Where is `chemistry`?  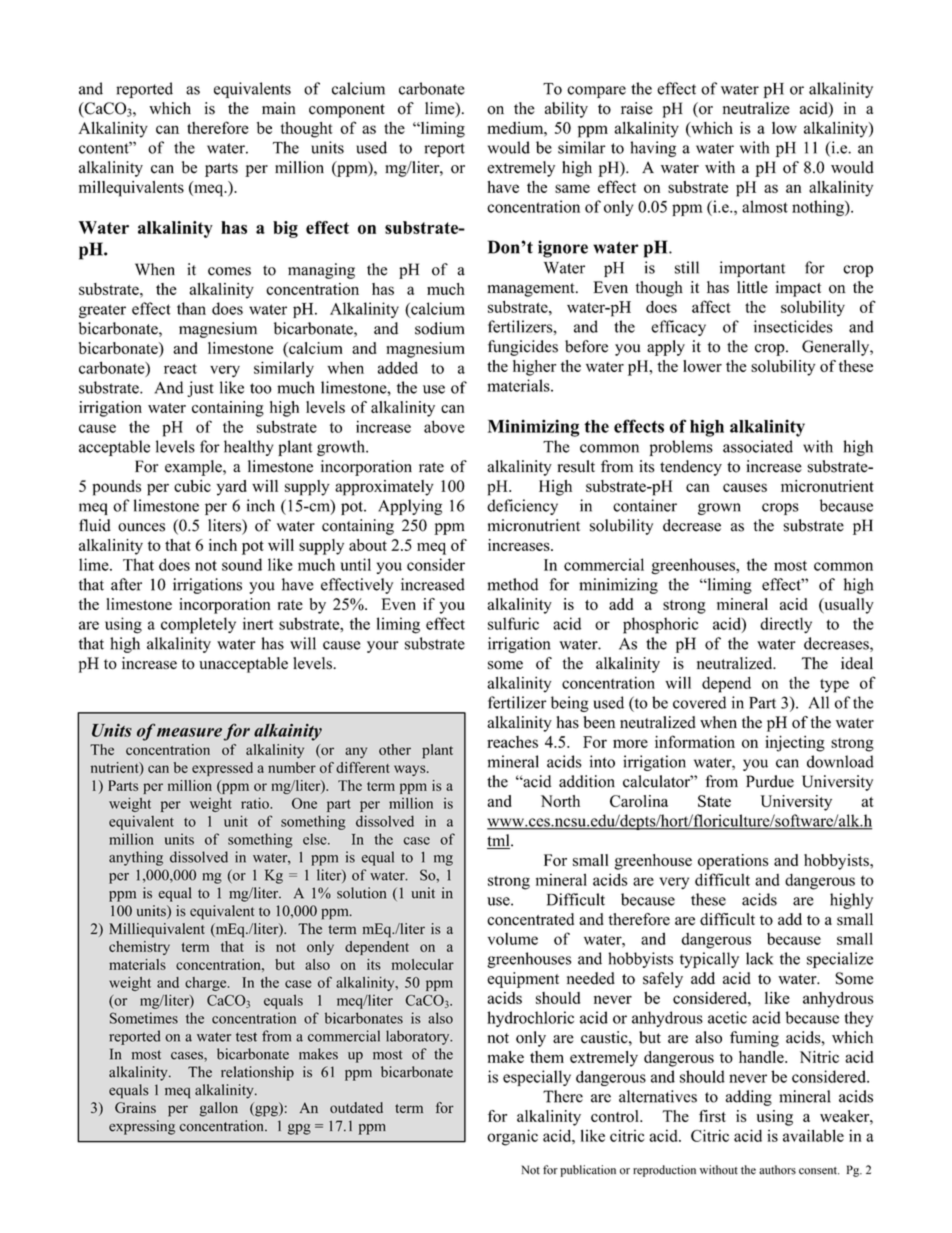 chemistry is located at coordinates (139, 948).
